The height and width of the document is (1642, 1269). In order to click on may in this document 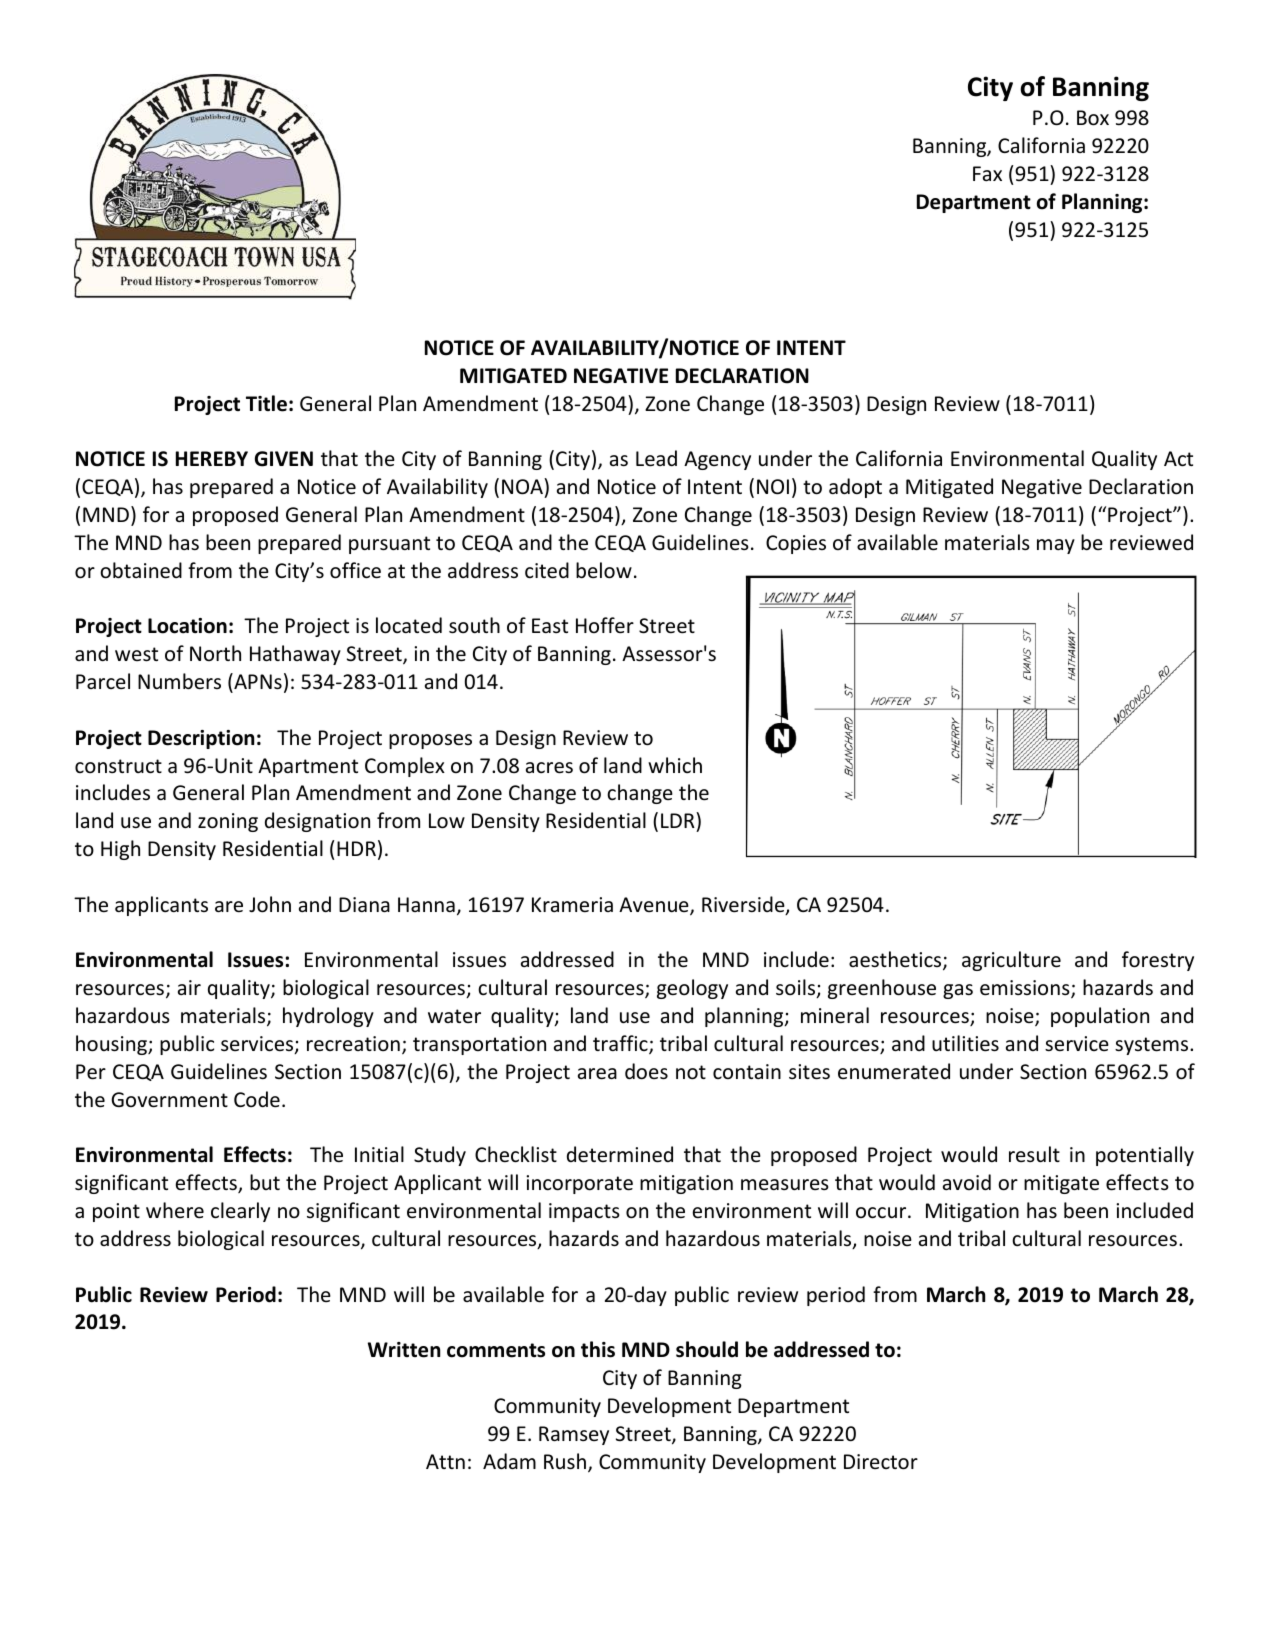, I will do `click(1056, 546)`.
